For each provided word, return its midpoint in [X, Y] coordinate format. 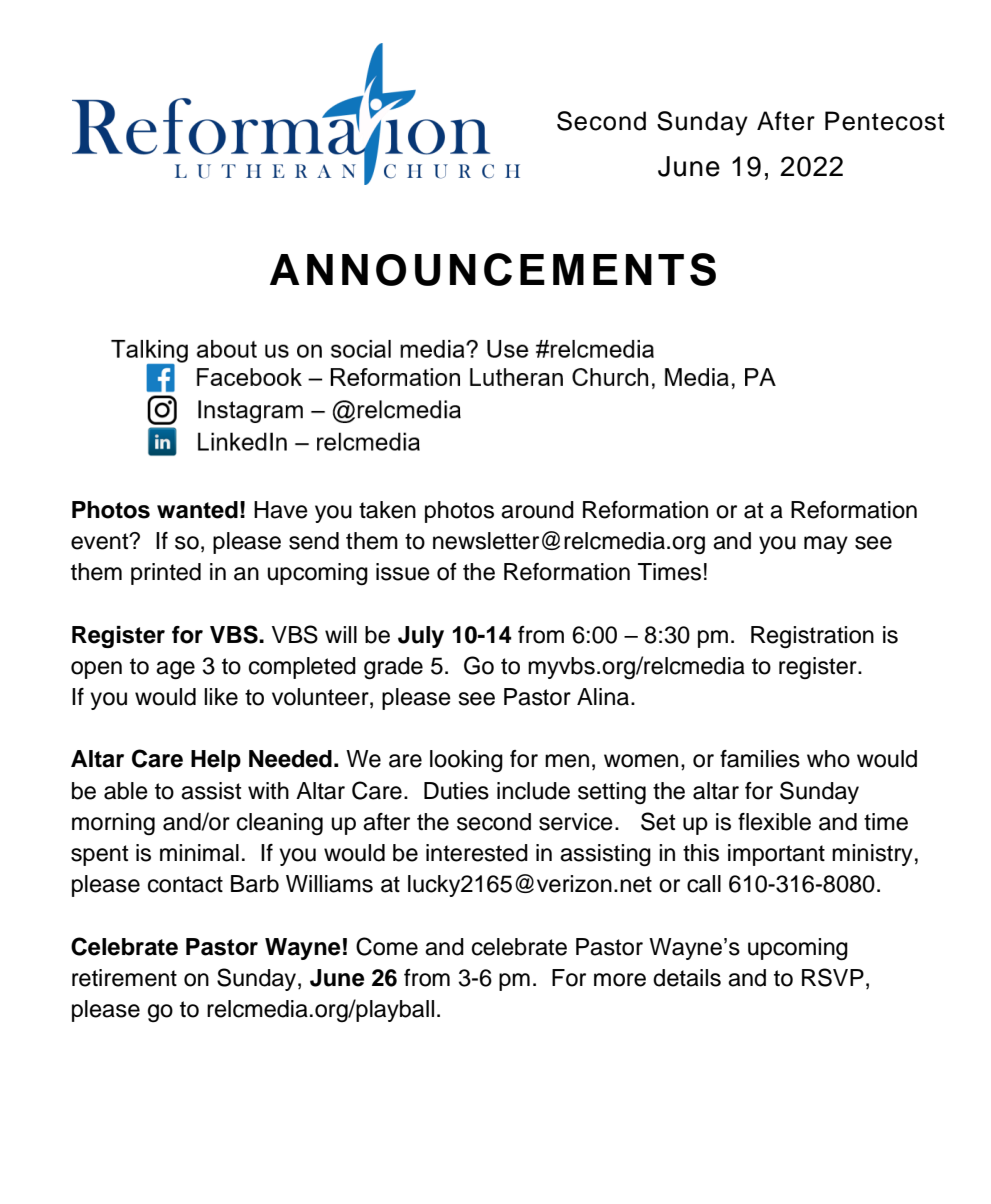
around [537, 510]
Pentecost [885, 121]
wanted [197, 510]
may [826, 545]
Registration [812, 637]
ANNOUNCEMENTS [493, 269]
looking [466, 761]
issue [403, 572]
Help [216, 761]
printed [166, 574]
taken [387, 510]
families [760, 759]
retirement [124, 978]
